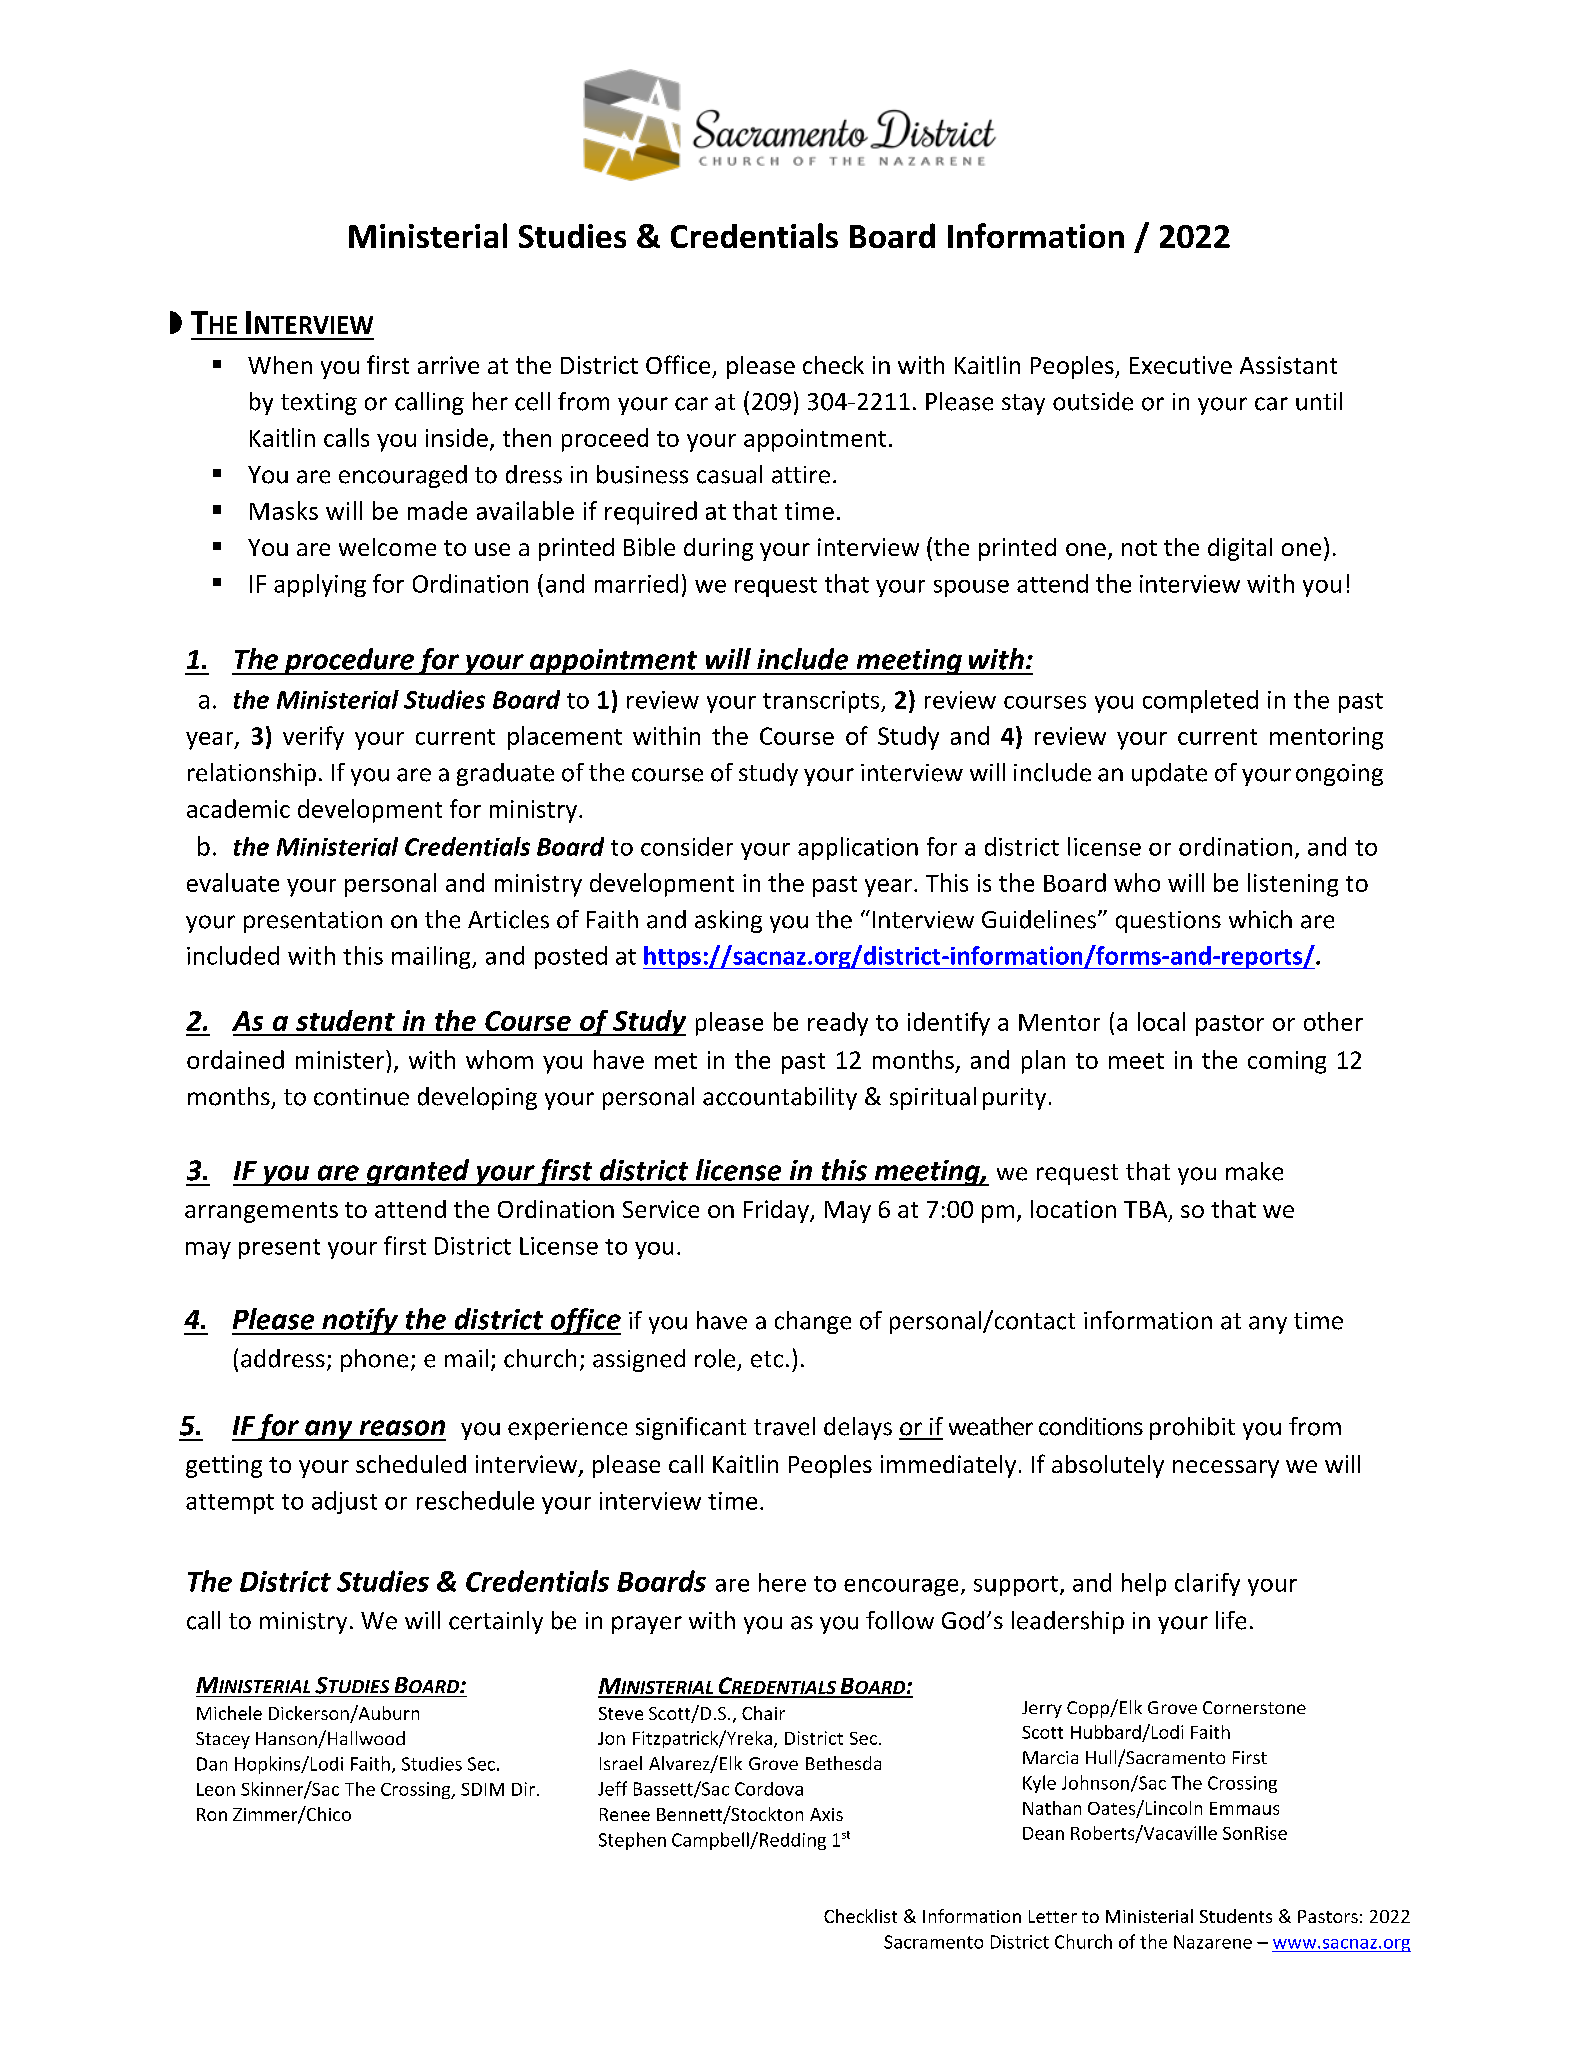 The height and width of the screenshot is (2047, 1582). What do you see at coordinates (216, 1789) in the screenshot?
I see `Leon` at bounding box center [216, 1789].
